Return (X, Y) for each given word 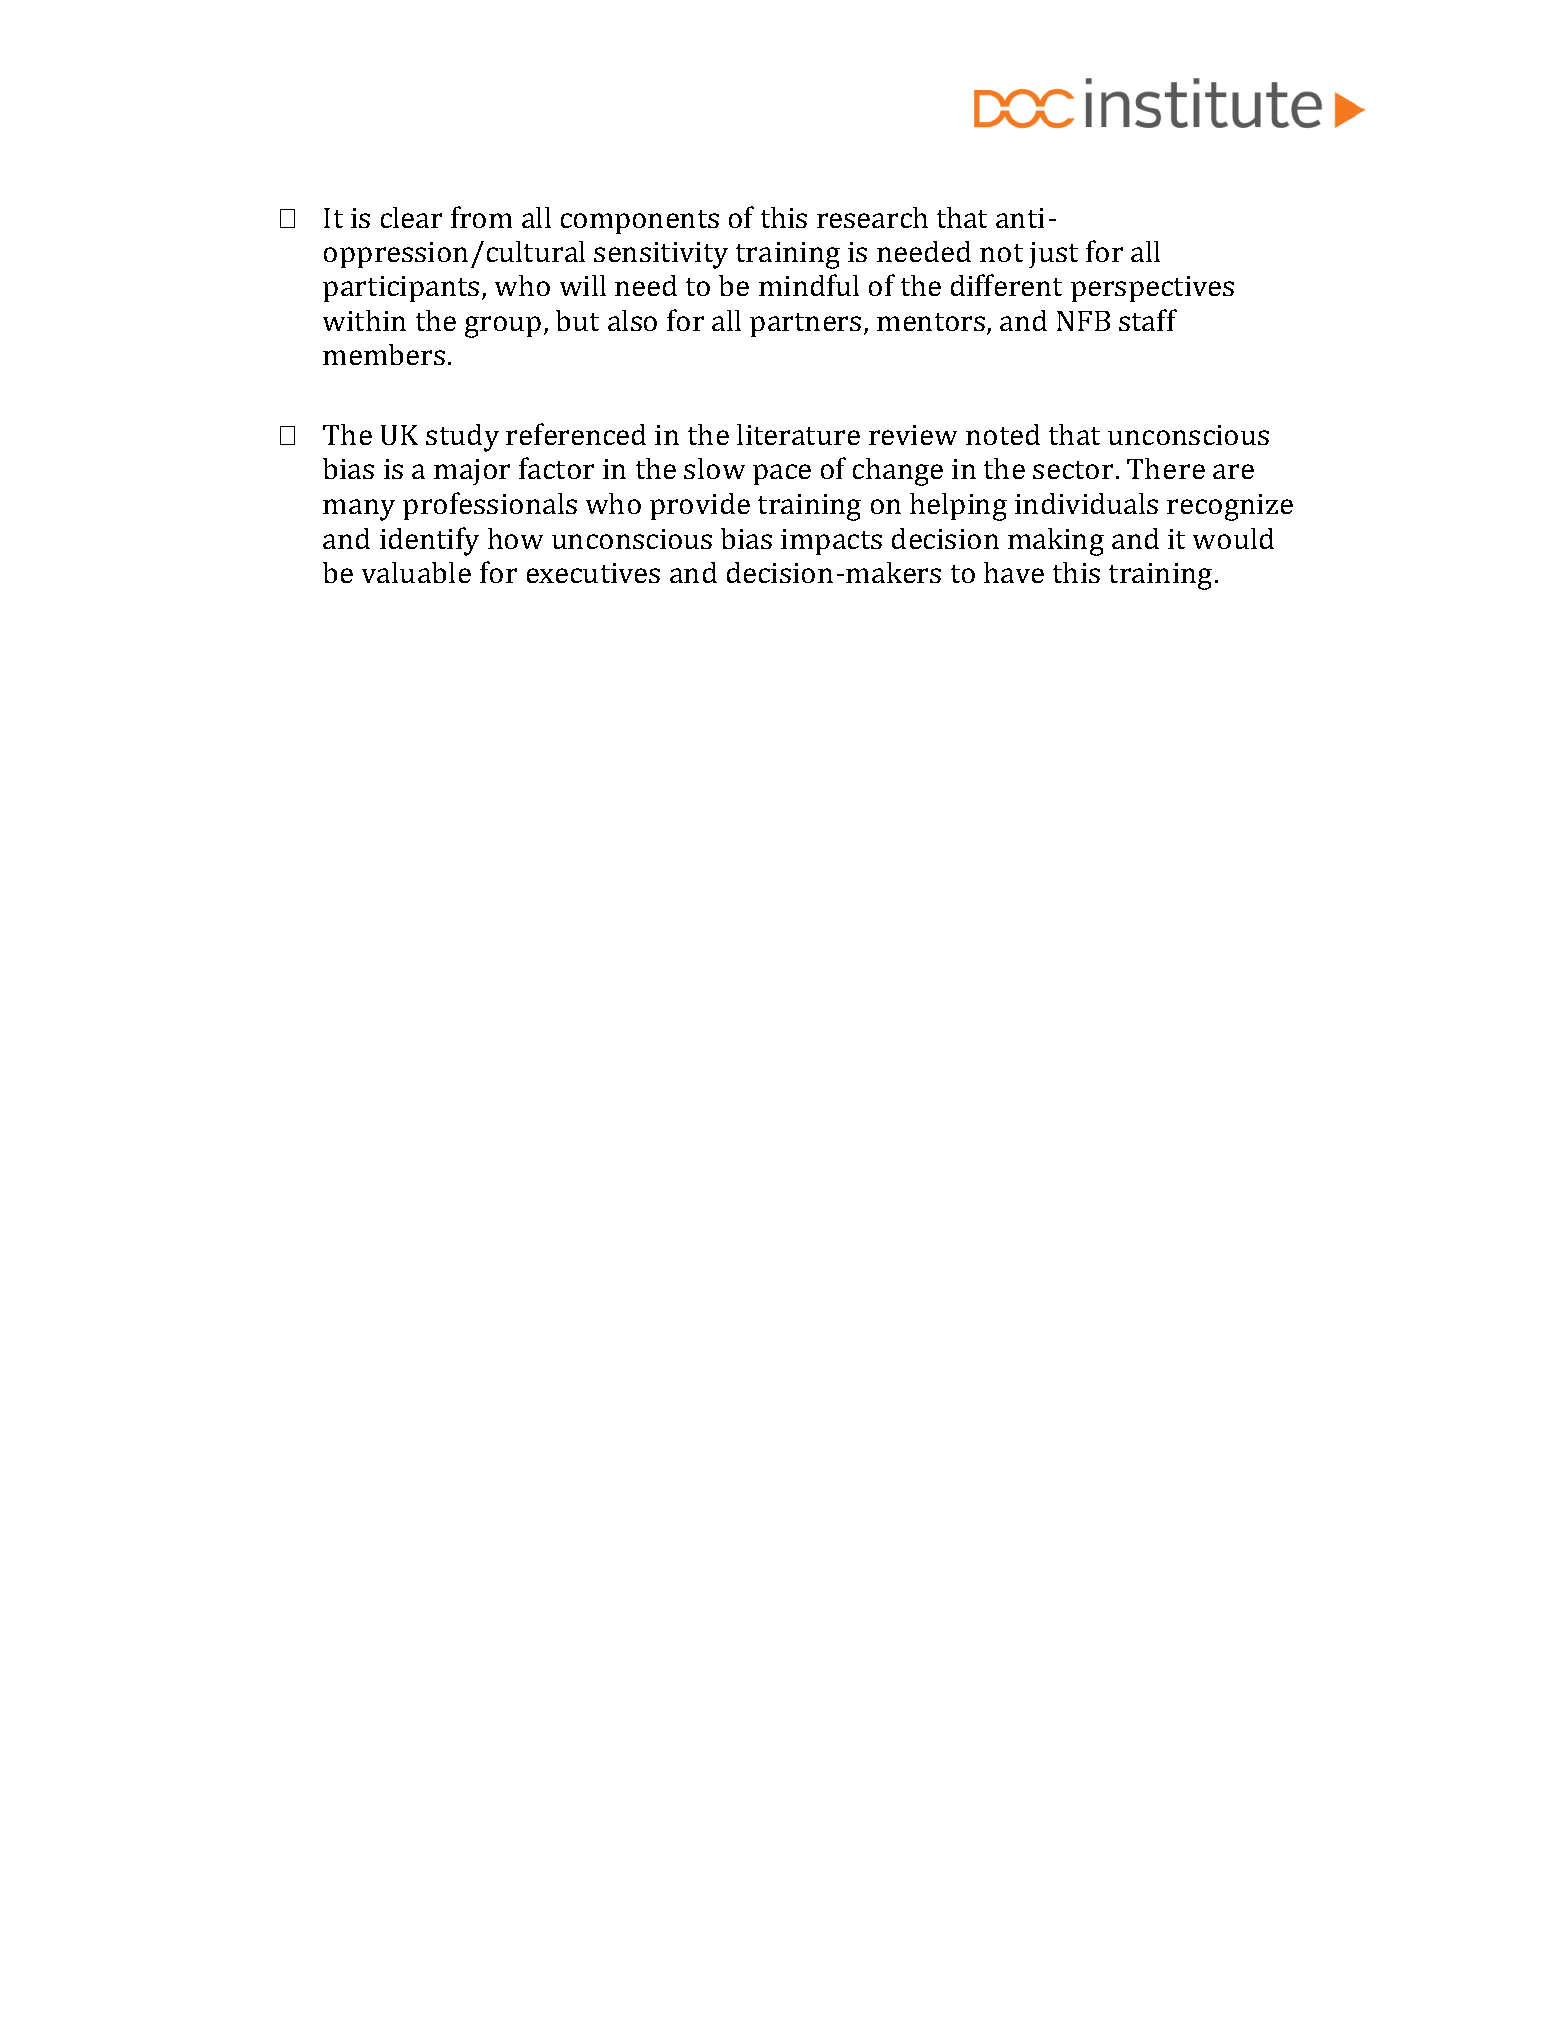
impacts (831, 542)
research (872, 217)
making (1056, 542)
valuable (416, 572)
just (1053, 255)
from (481, 217)
